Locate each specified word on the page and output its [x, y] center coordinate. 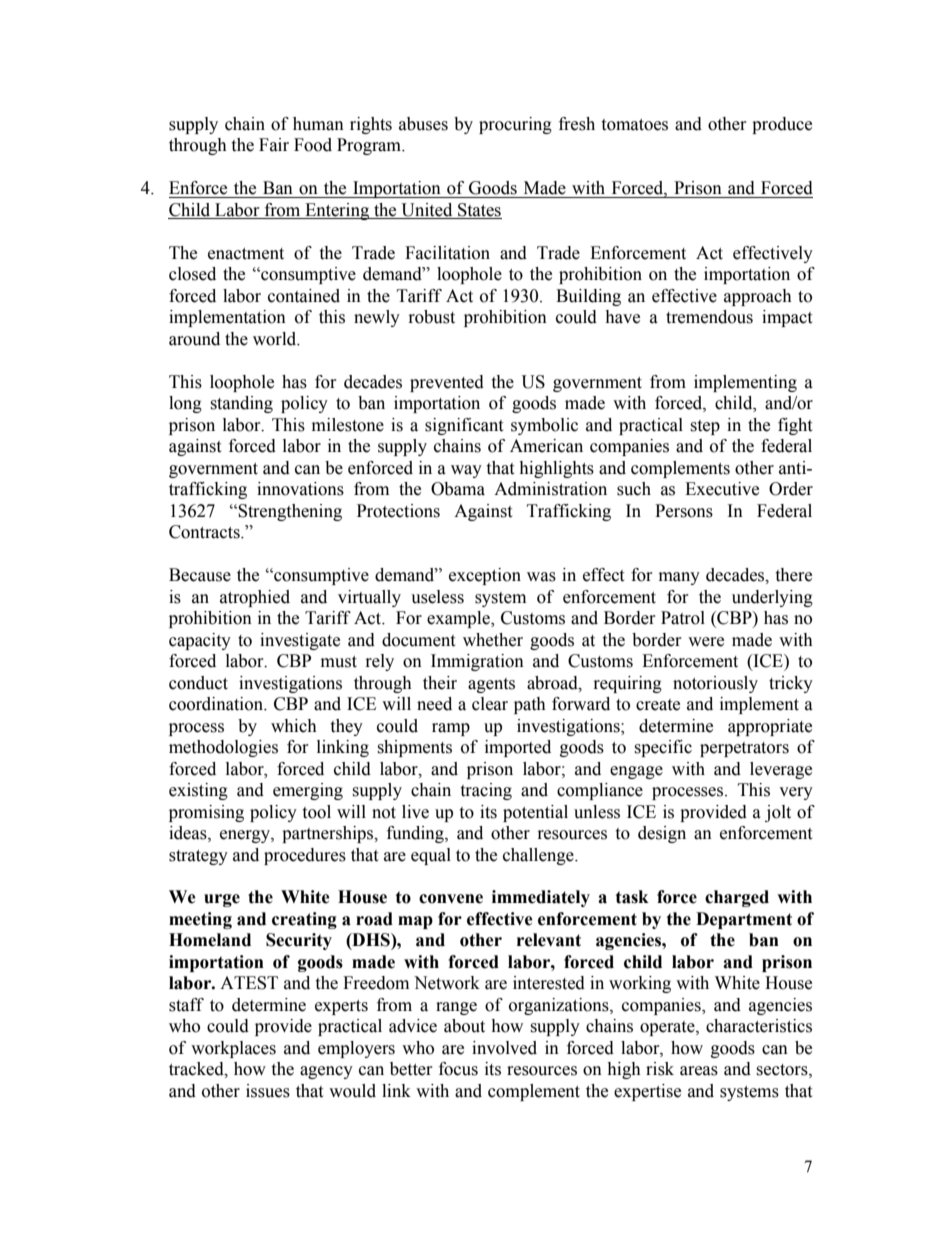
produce [782, 125]
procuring [515, 125]
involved [504, 1048]
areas [699, 1071]
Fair [274, 145]
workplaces [233, 1049]
